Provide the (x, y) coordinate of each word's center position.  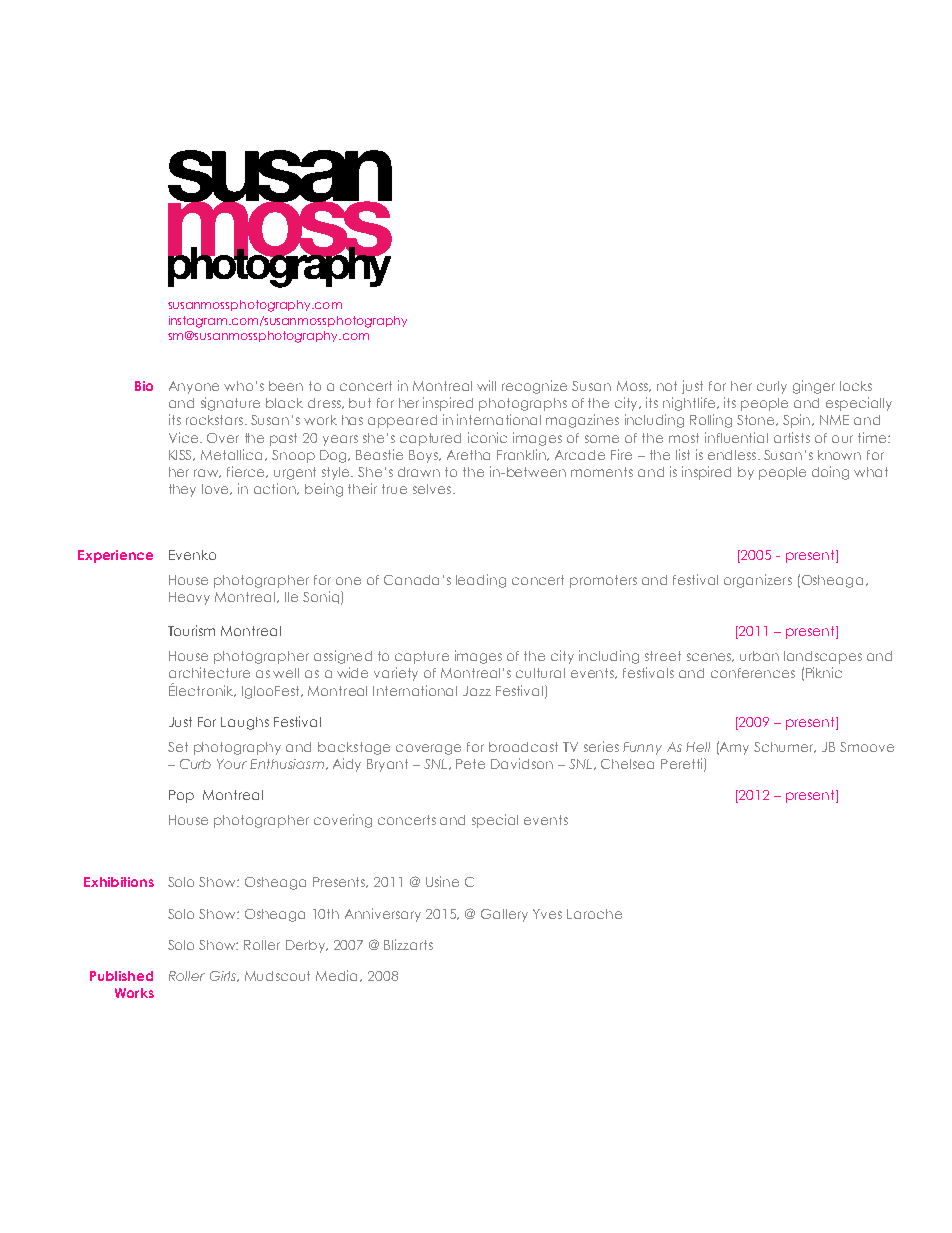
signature (230, 404)
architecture (209, 672)
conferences (753, 673)
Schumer (785, 747)
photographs (523, 404)
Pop (181, 796)
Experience (115, 556)
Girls (224, 976)
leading (481, 581)
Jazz (477, 691)
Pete (470, 764)
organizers (758, 581)
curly (772, 387)
